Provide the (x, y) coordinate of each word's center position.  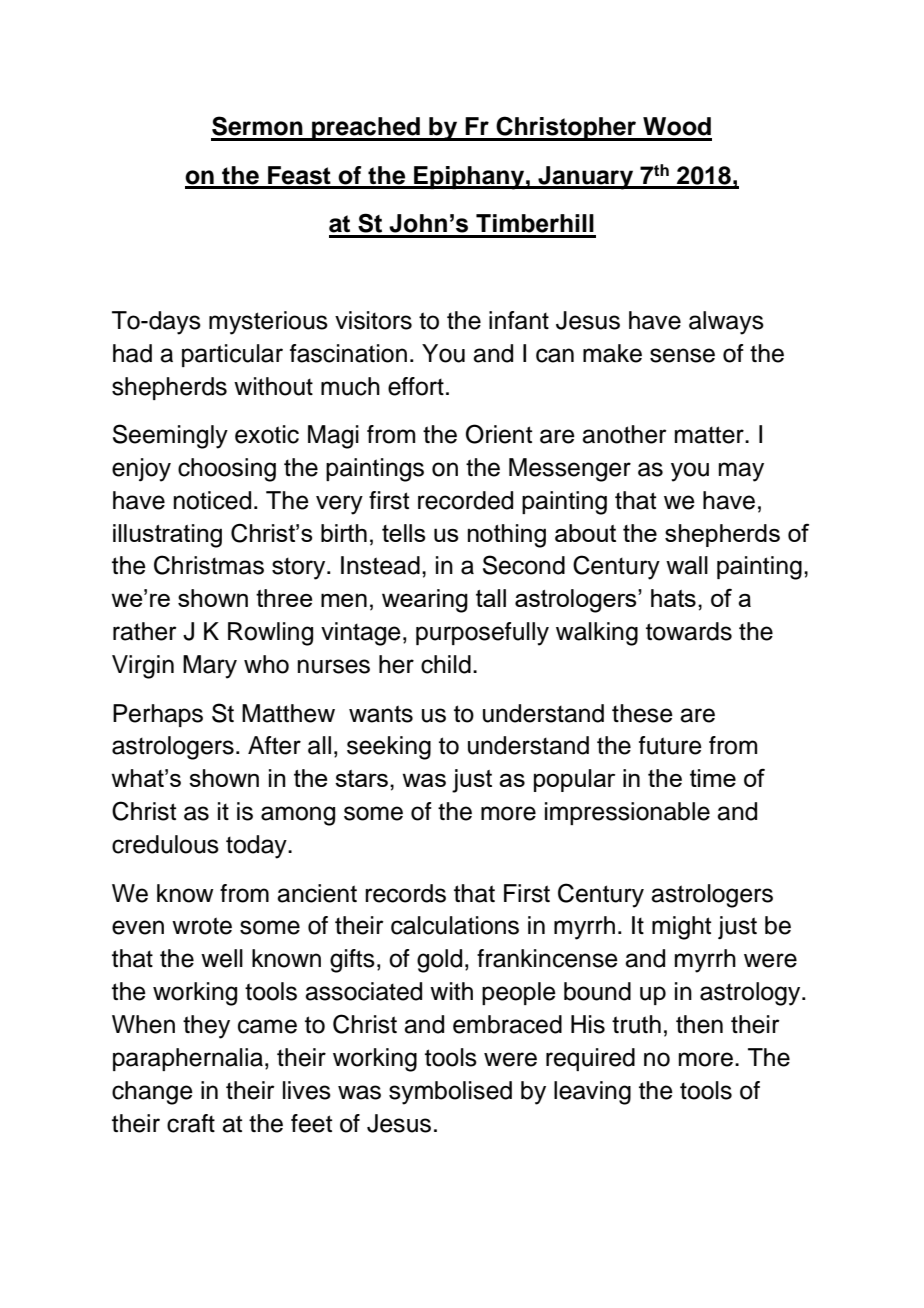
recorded (465, 500)
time (713, 778)
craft (191, 1123)
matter (710, 435)
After (274, 745)
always (726, 323)
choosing (227, 470)
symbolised (450, 1093)
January (586, 178)
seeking (389, 748)
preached (366, 129)
